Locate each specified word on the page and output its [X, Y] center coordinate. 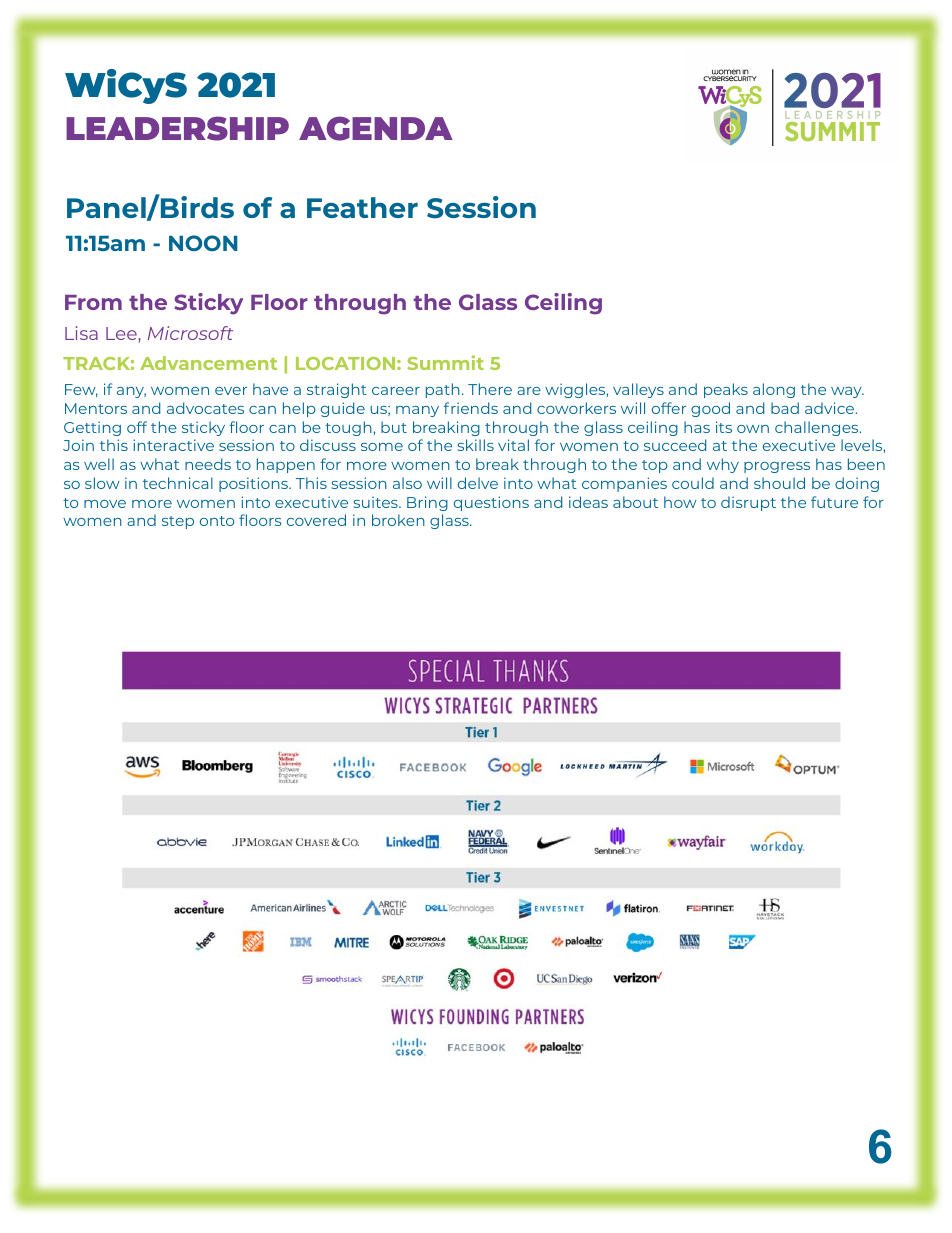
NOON [203, 243]
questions [491, 503]
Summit [445, 362]
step [178, 522]
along [774, 390]
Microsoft [190, 333]
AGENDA [376, 128]
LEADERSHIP [177, 128]
